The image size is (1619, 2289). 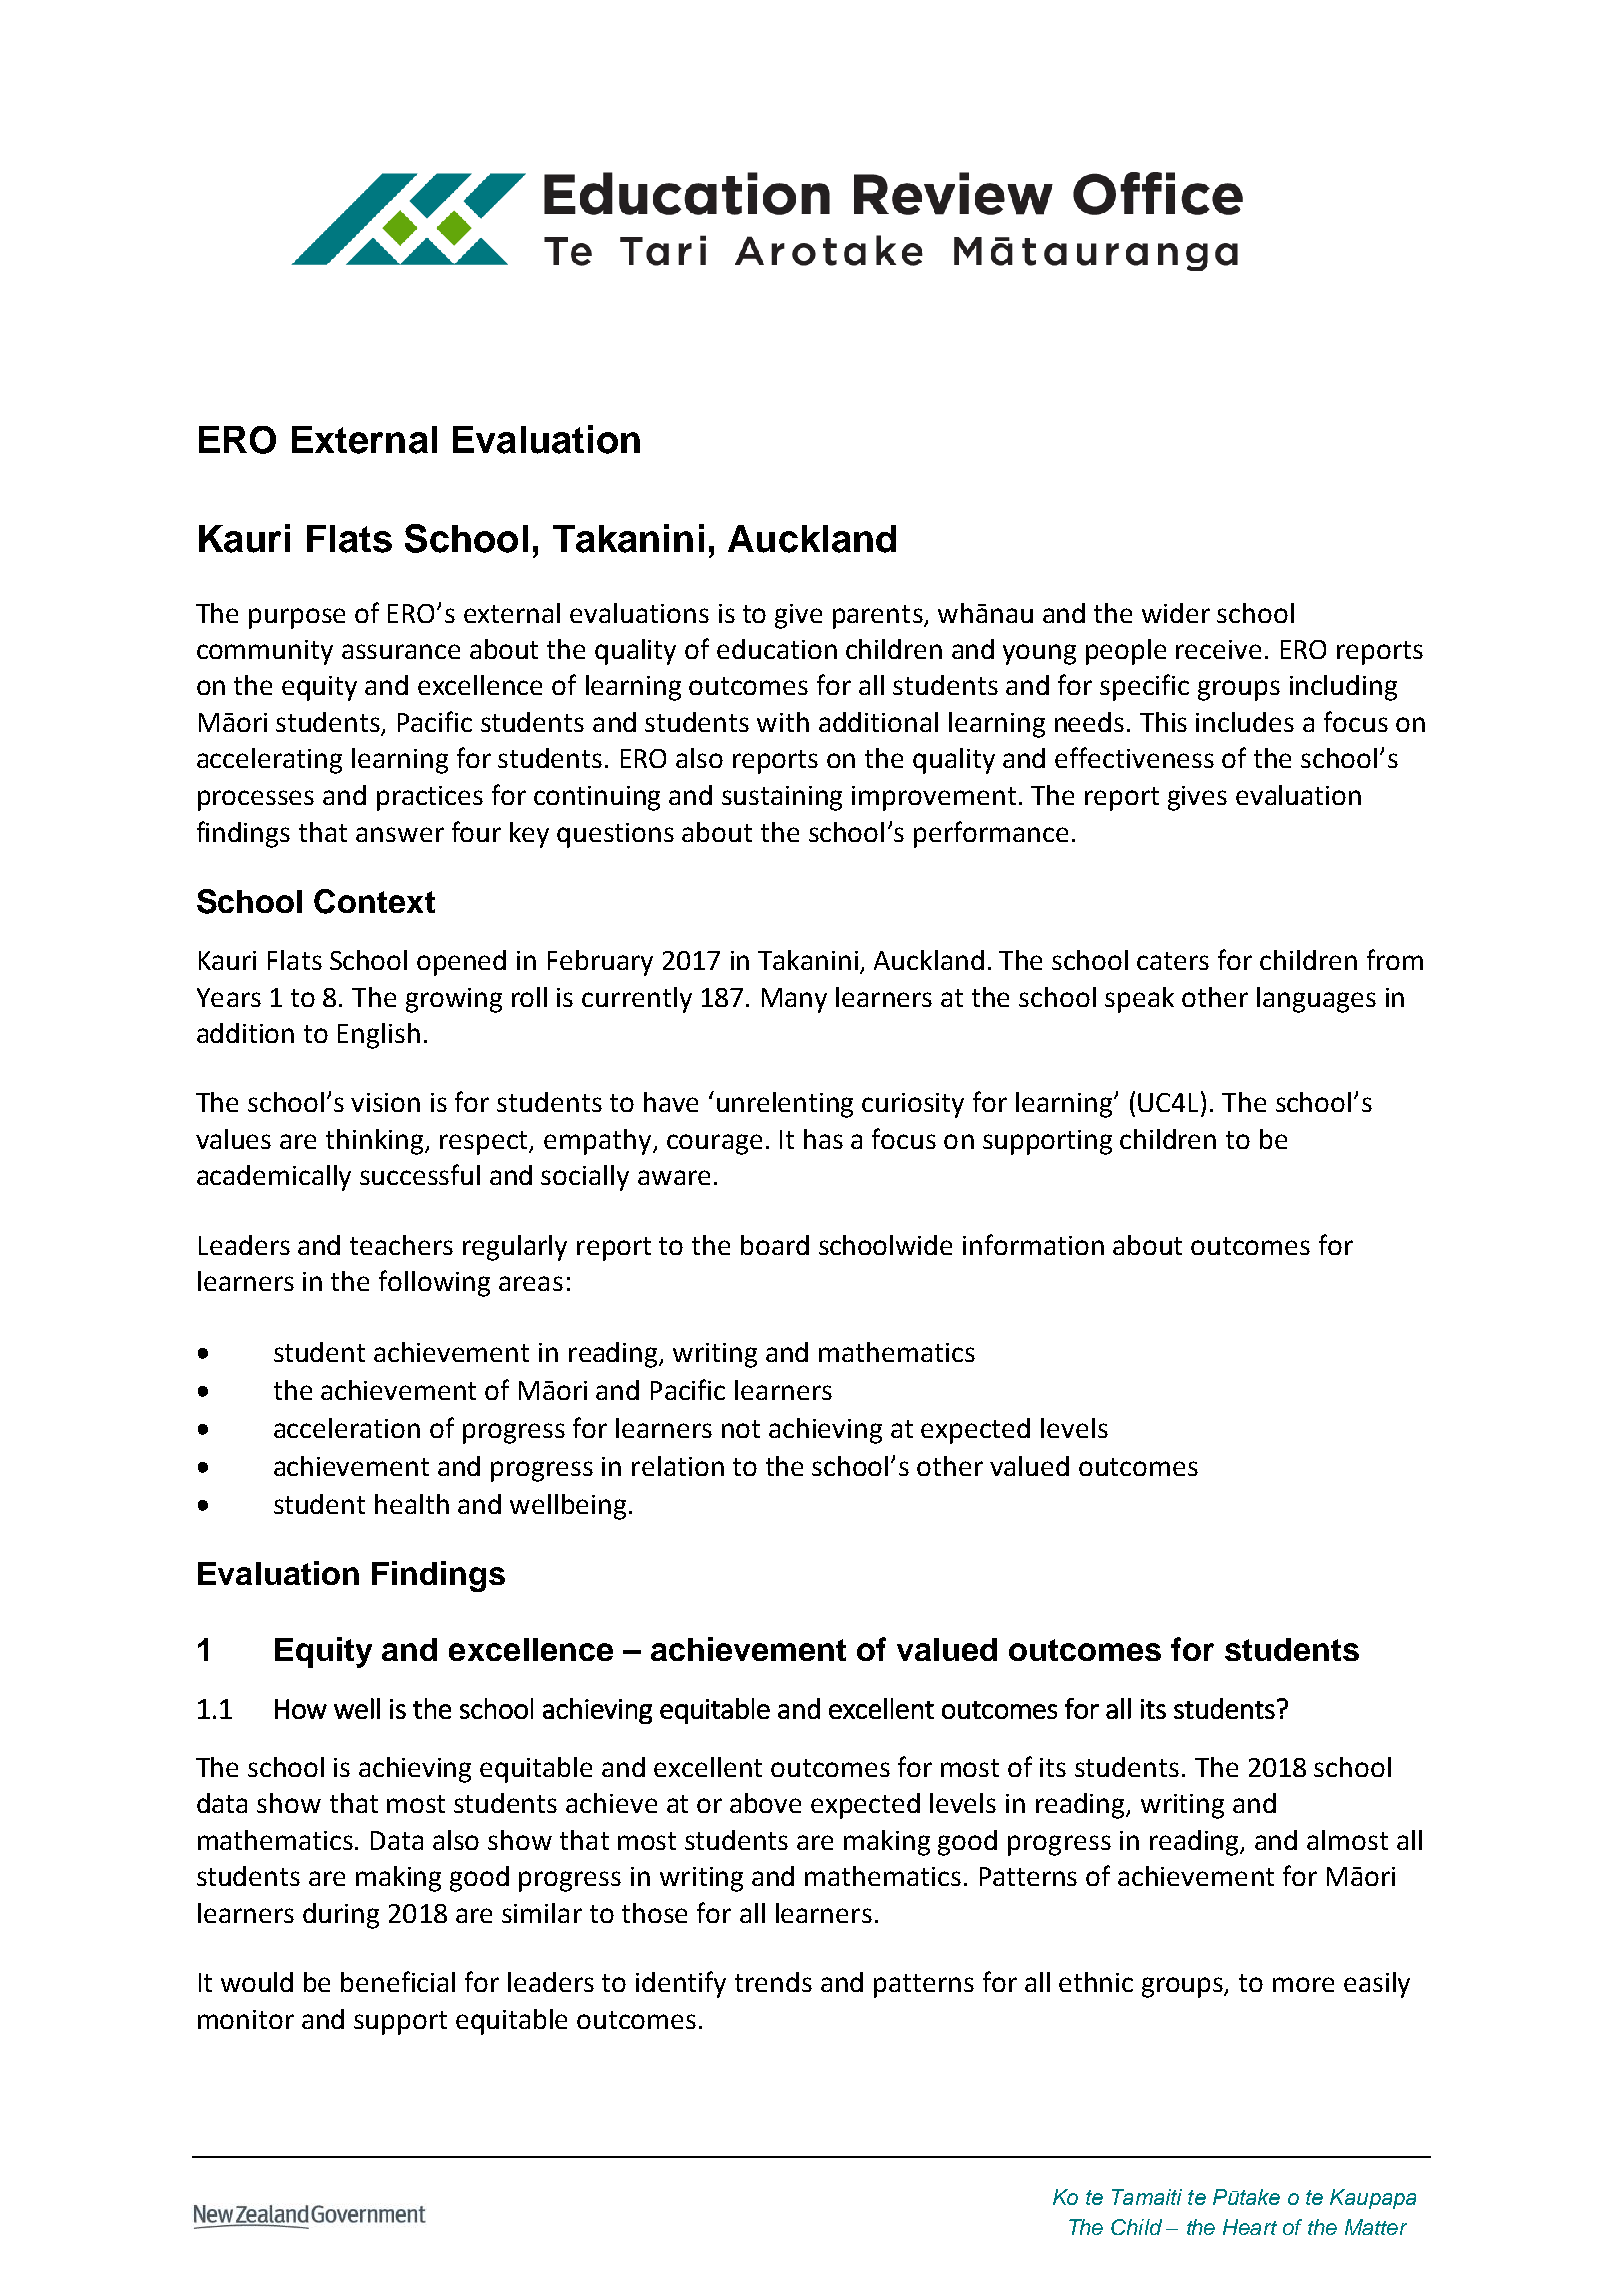 What do you see at coordinates (741, 1429) in the screenshot?
I see `not` at bounding box center [741, 1429].
